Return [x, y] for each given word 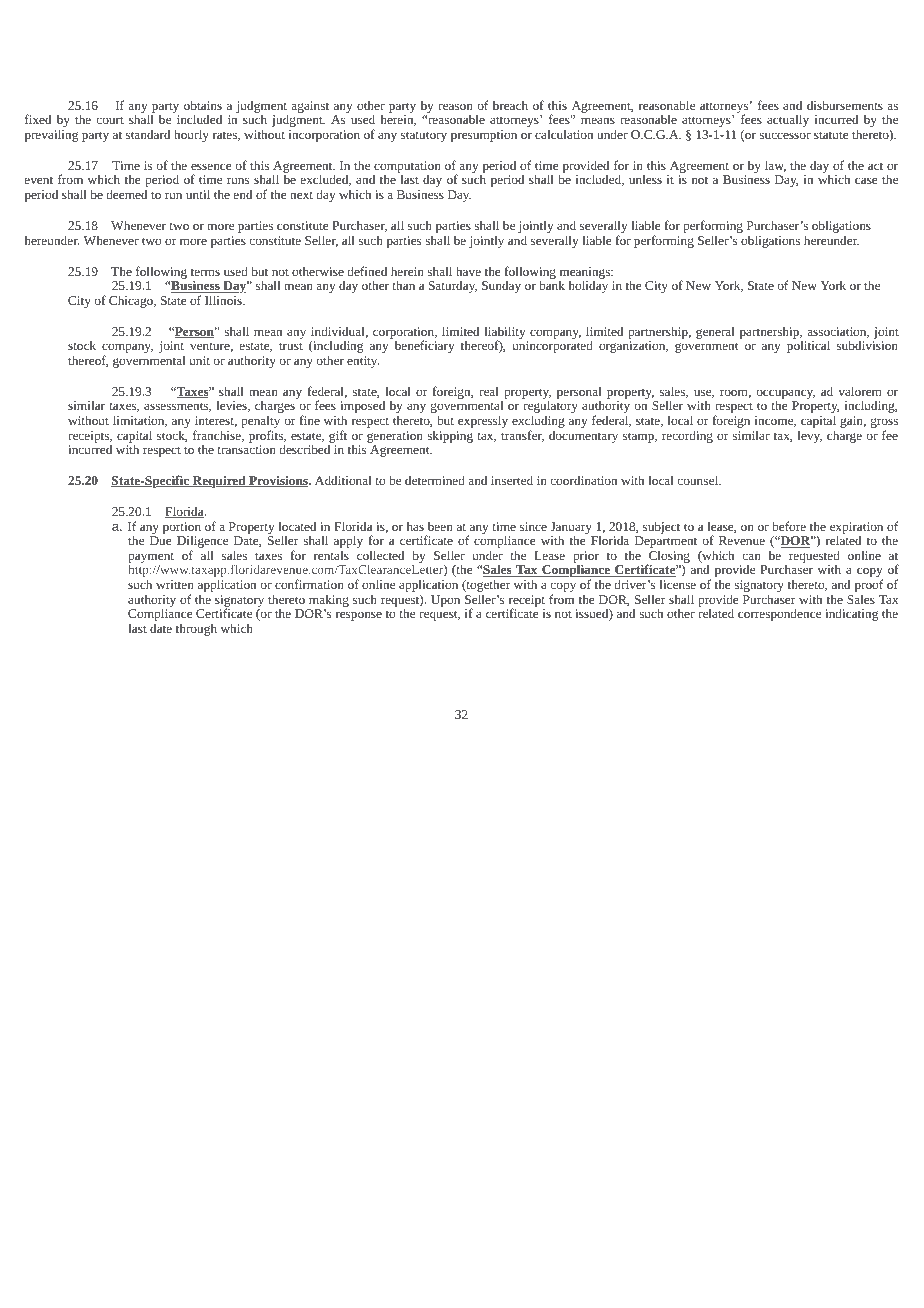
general [715, 332]
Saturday [453, 286]
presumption [484, 136]
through [196, 629]
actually [788, 120]
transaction [246, 449]
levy [810, 436]
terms [205, 272]
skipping [450, 436]
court [110, 120]
